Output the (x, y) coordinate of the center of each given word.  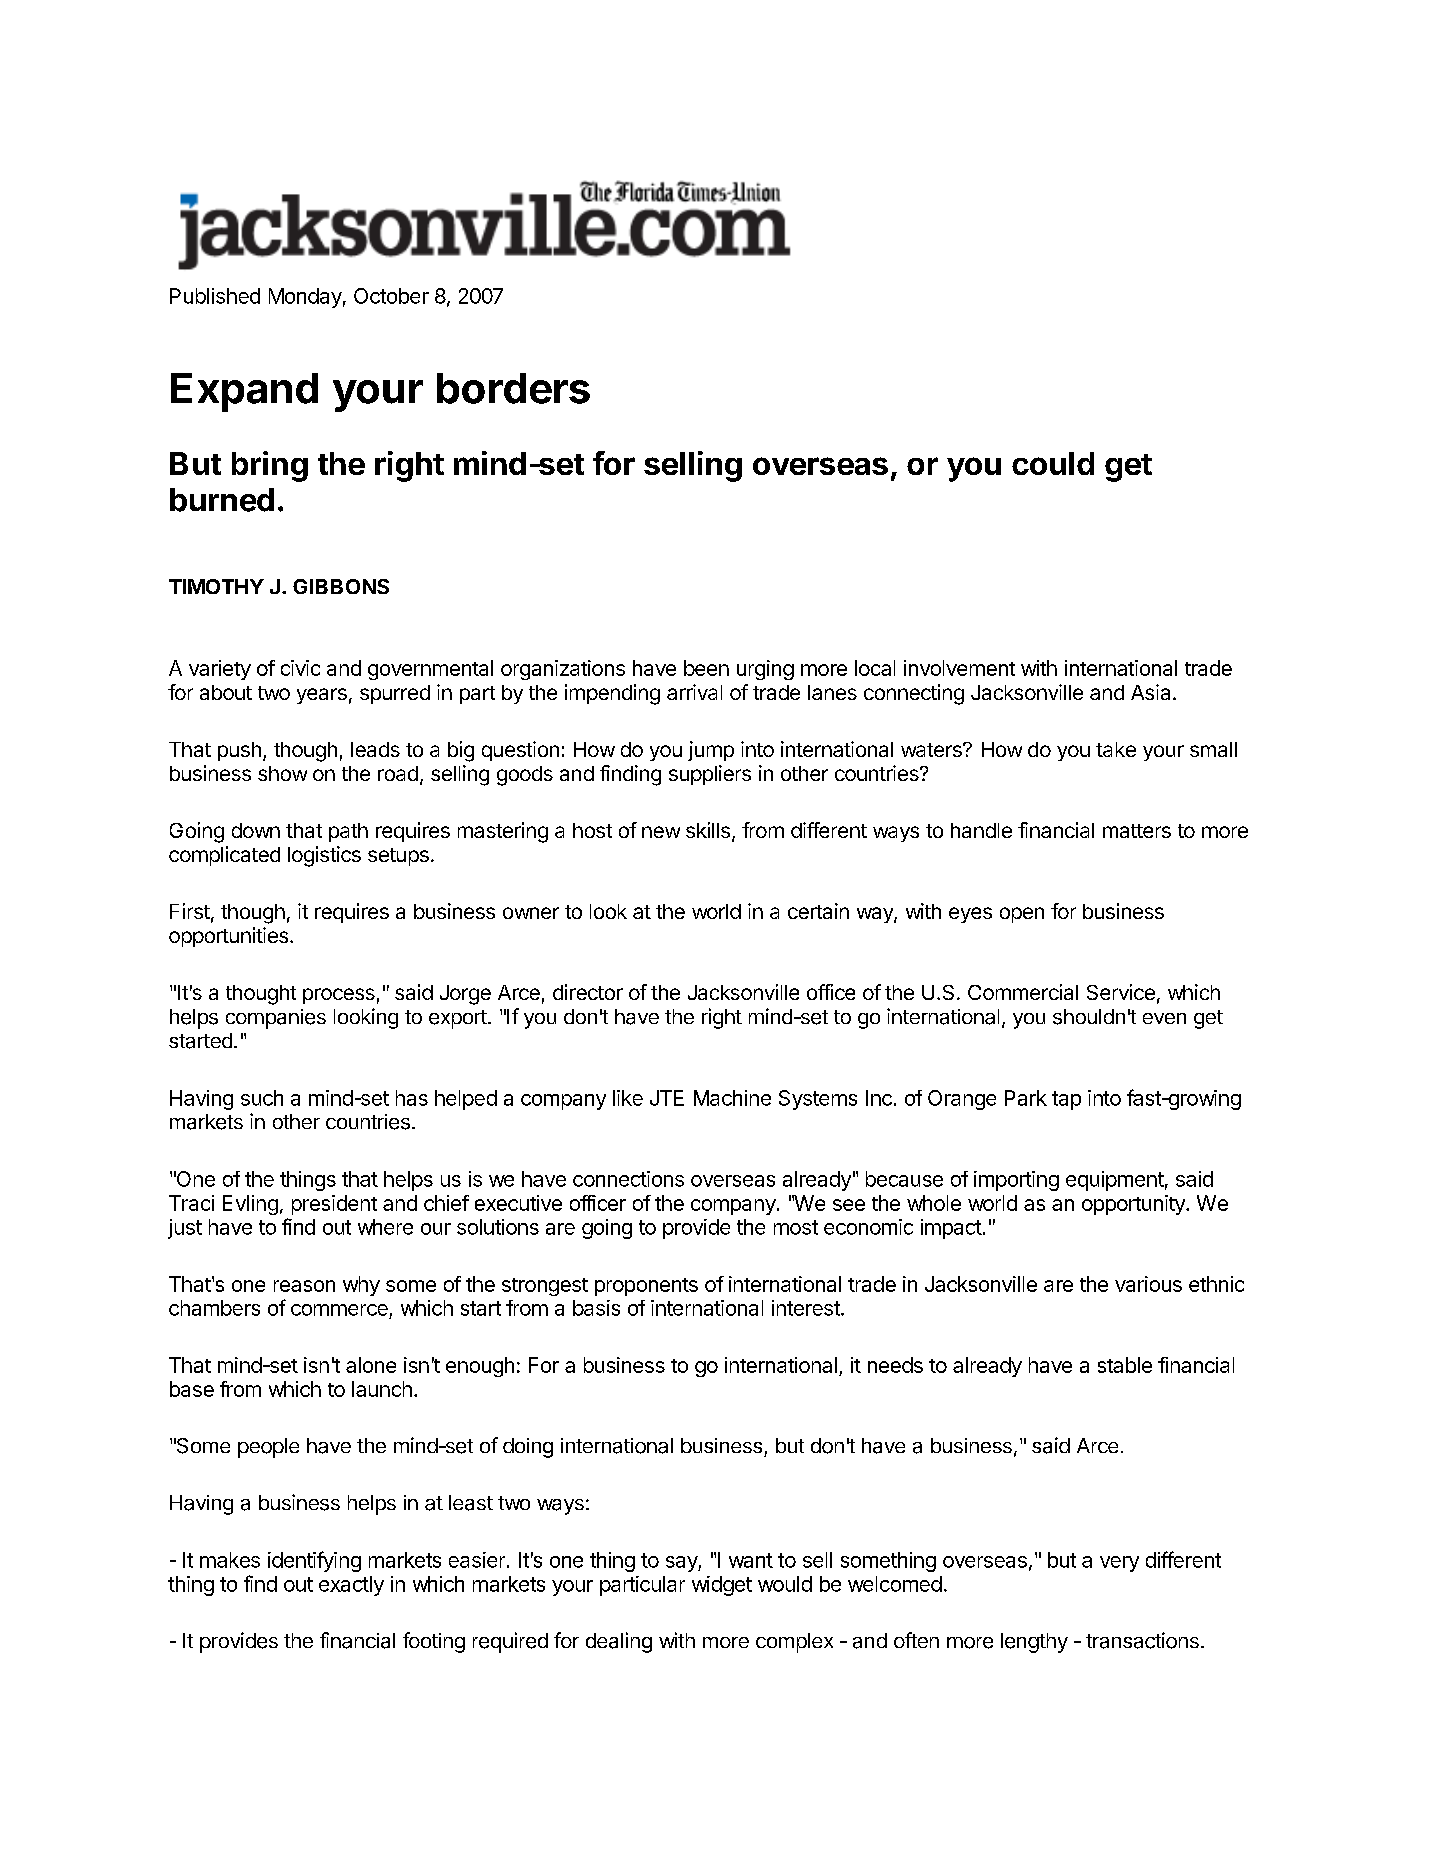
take (1116, 749)
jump (711, 751)
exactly (351, 1586)
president (334, 1205)
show (282, 773)
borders (513, 388)
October (391, 296)
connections (628, 1179)
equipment (1115, 1181)
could (1053, 463)
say (682, 1564)
